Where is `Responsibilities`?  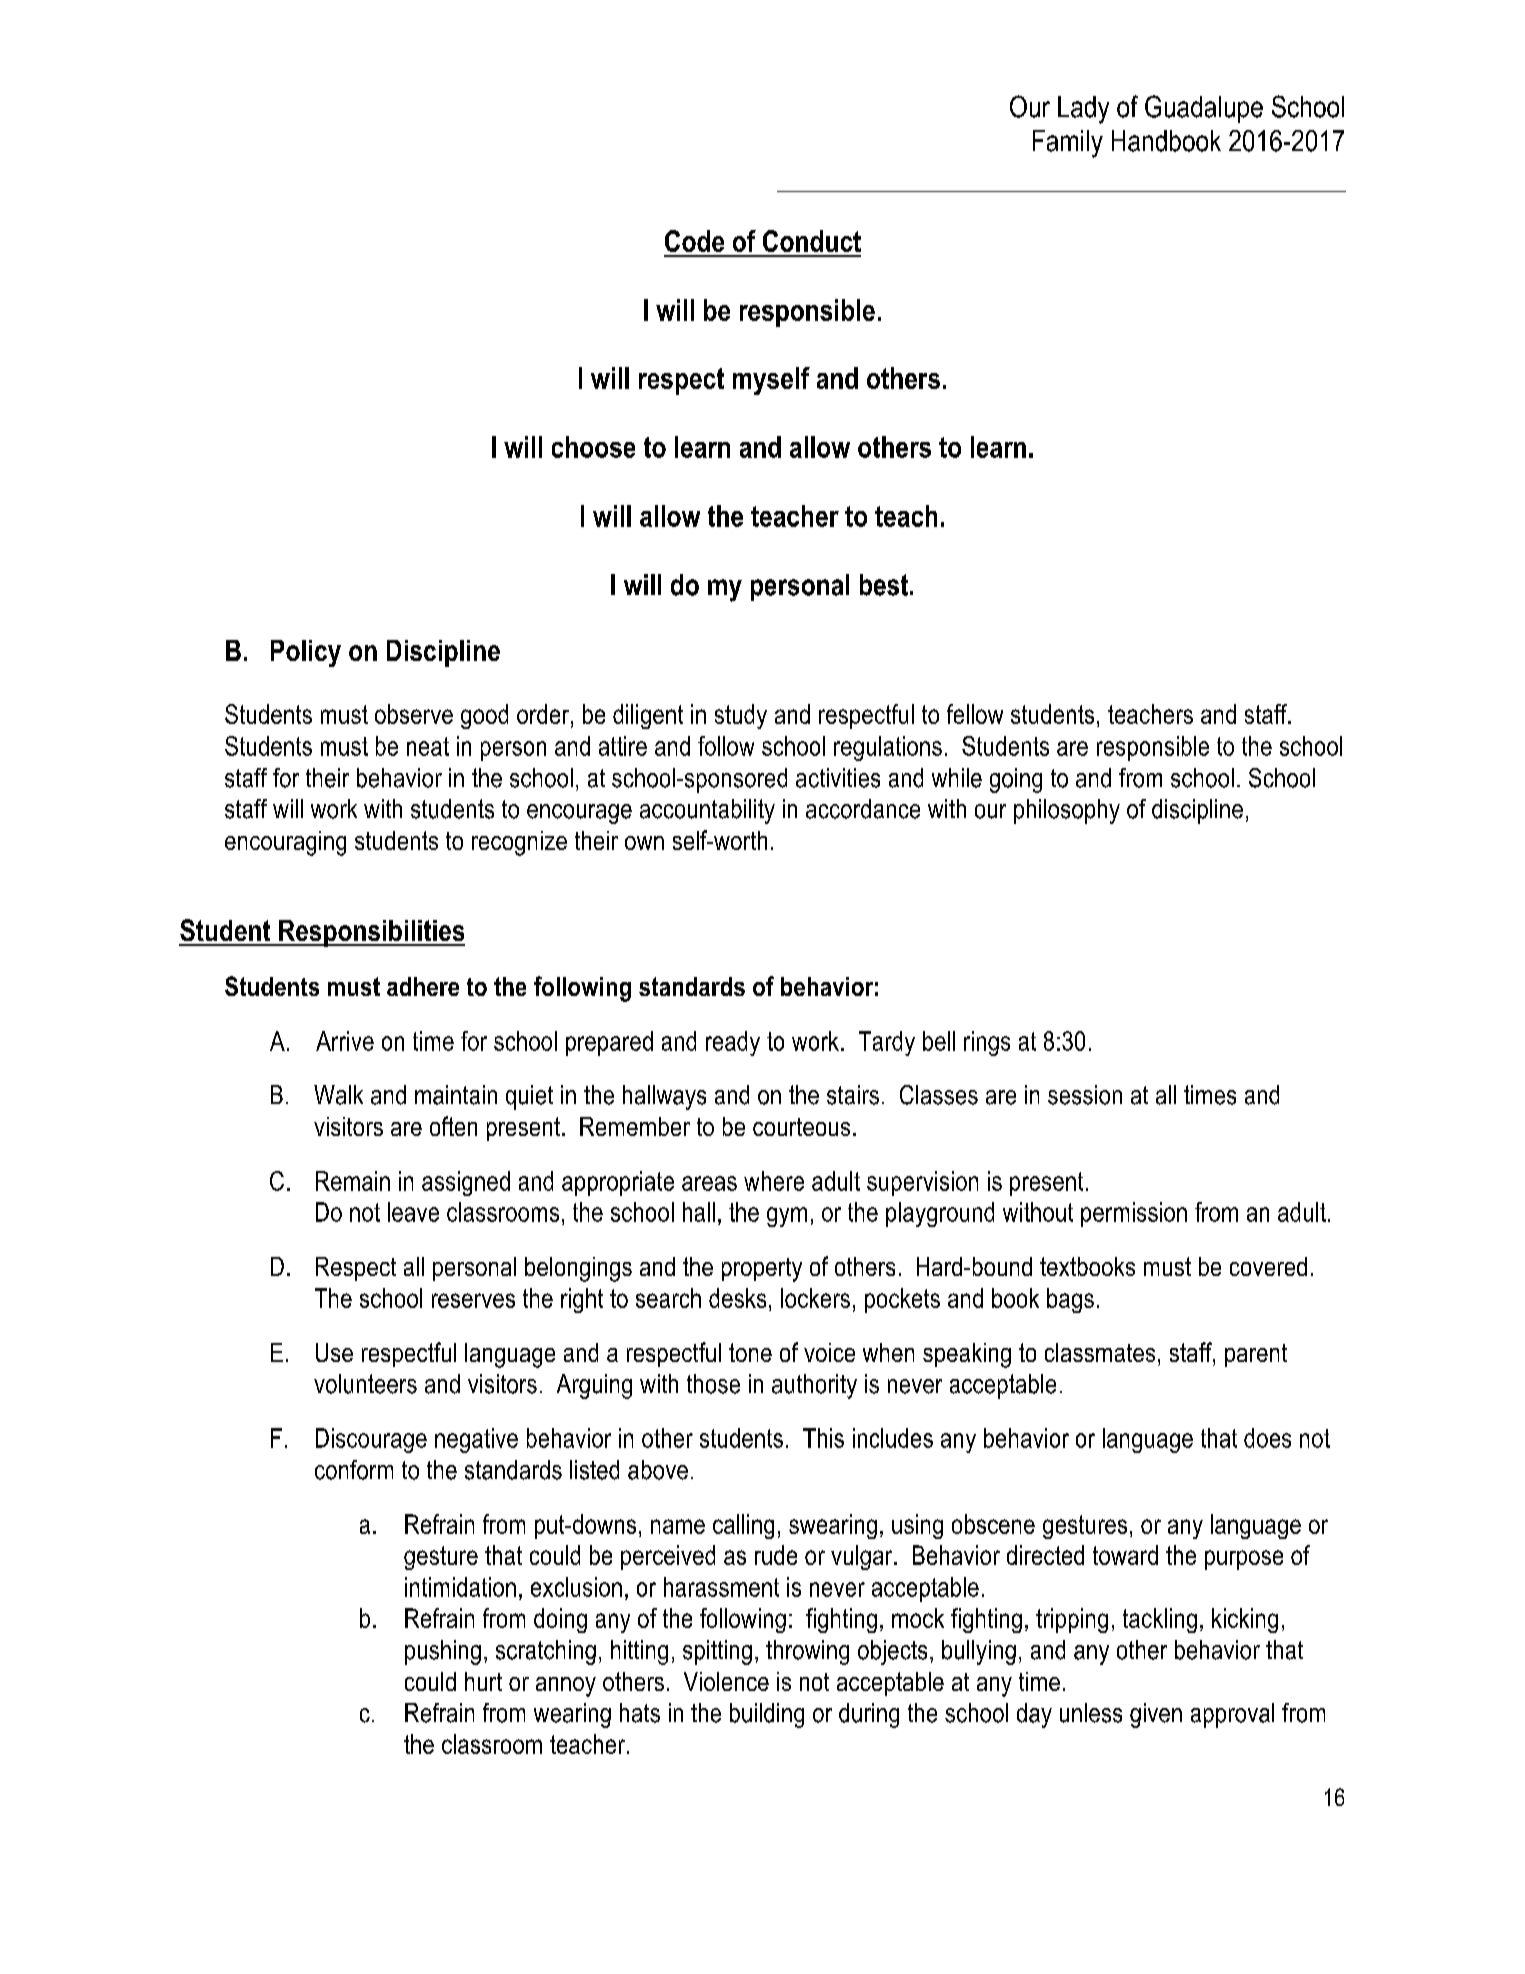
Responsibilities is located at coordinates (371, 933).
